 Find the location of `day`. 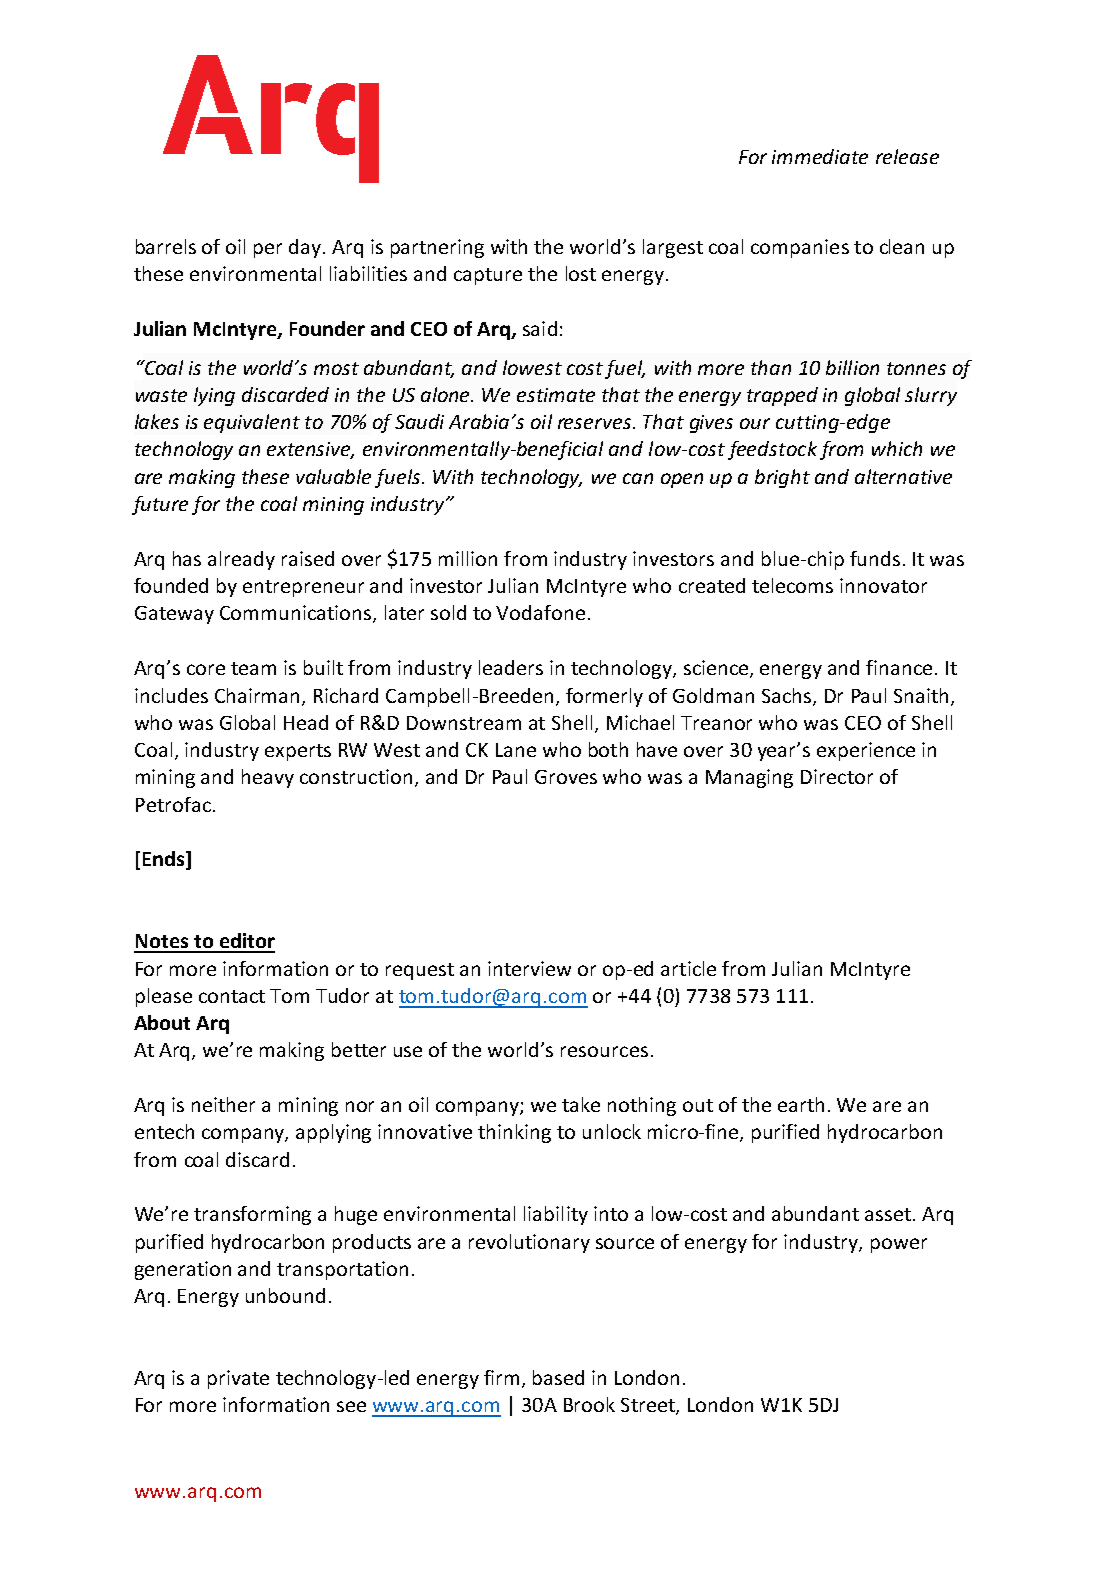

day is located at coordinates (306, 248).
